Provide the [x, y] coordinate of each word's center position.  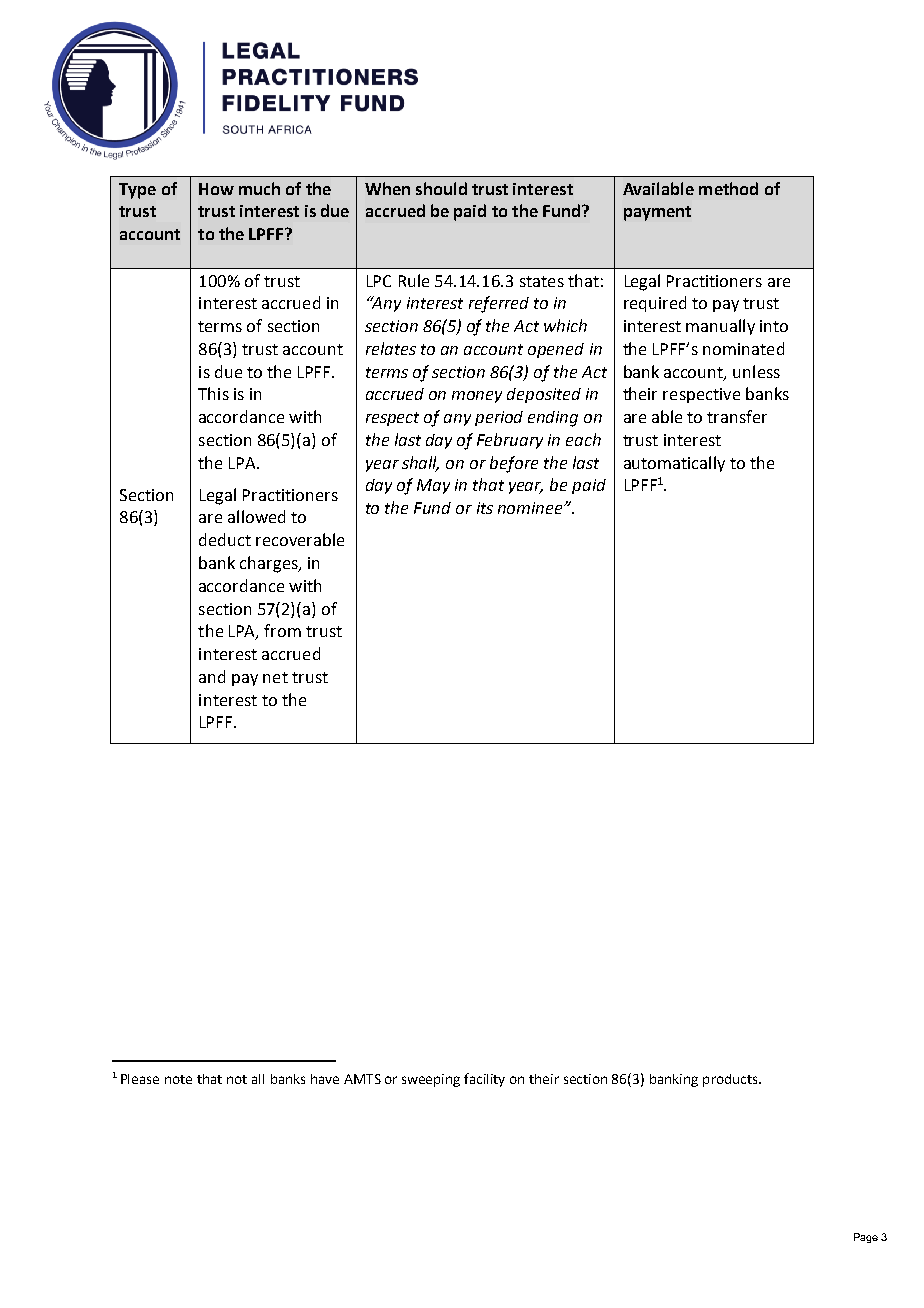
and [212, 676]
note [178, 1079]
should [441, 188]
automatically [674, 464]
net [275, 677]
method [728, 188]
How [216, 189]
